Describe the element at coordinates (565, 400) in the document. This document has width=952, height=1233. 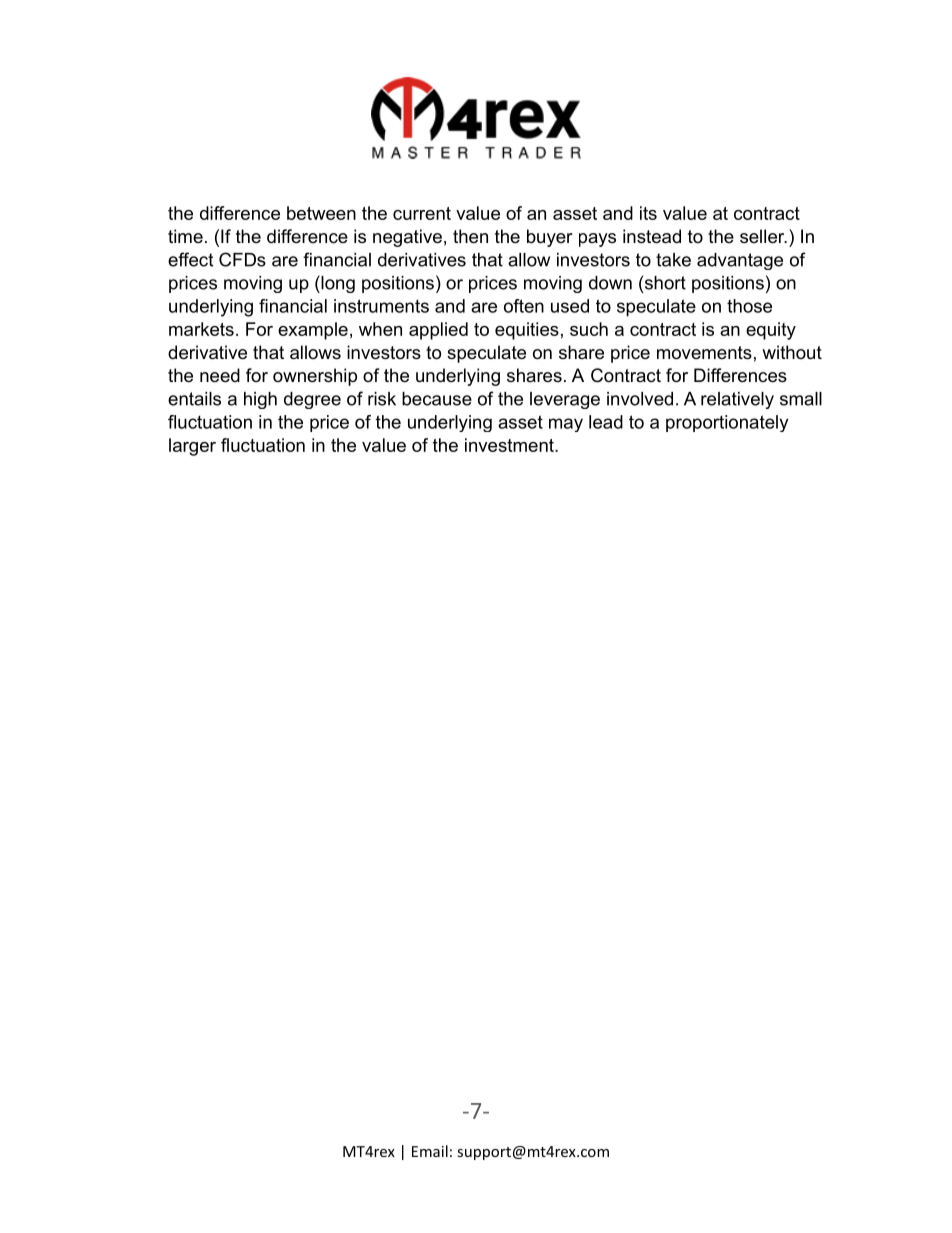
I see `leverage` at that location.
